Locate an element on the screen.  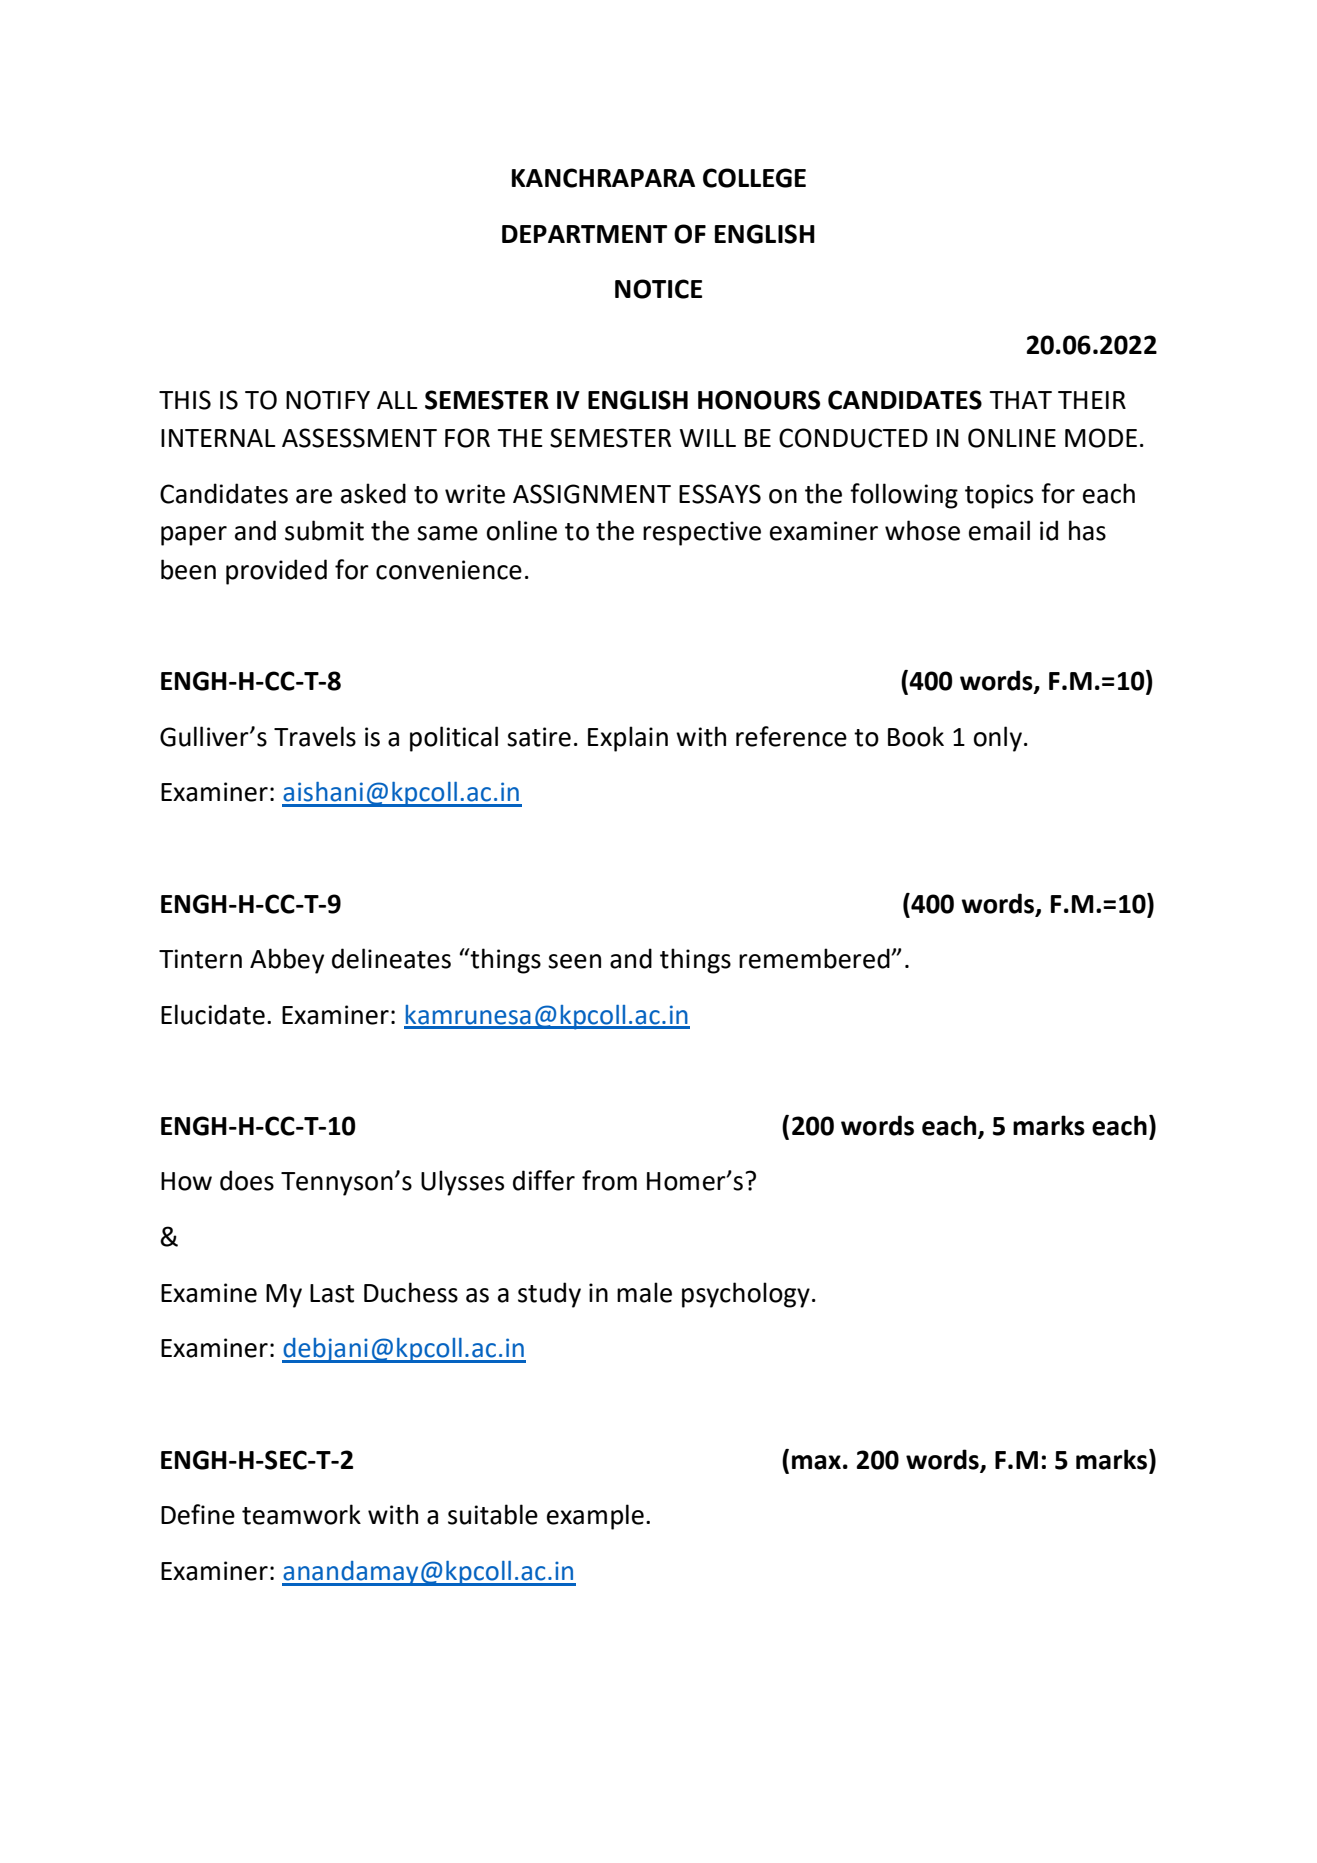
DEPARTMENT is located at coordinates (584, 234).
